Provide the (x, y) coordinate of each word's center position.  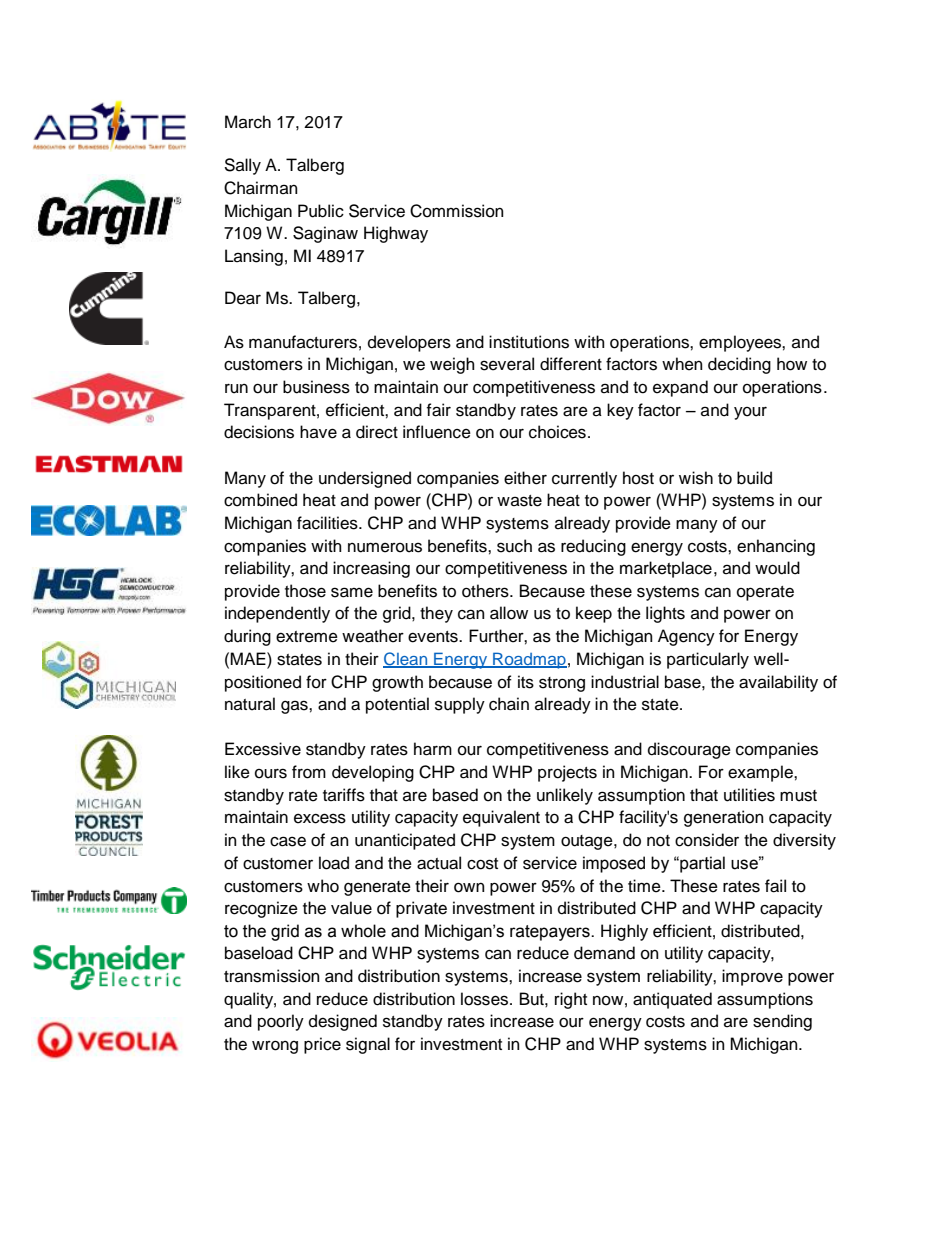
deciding (739, 365)
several (507, 364)
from (309, 772)
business (316, 387)
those (305, 591)
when (682, 364)
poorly (281, 1022)
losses (486, 999)
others (486, 591)
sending (782, 1022)
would (777, 568)
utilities (749, 795)
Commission (457, 211)
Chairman (261, 188)
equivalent (501, 818)
